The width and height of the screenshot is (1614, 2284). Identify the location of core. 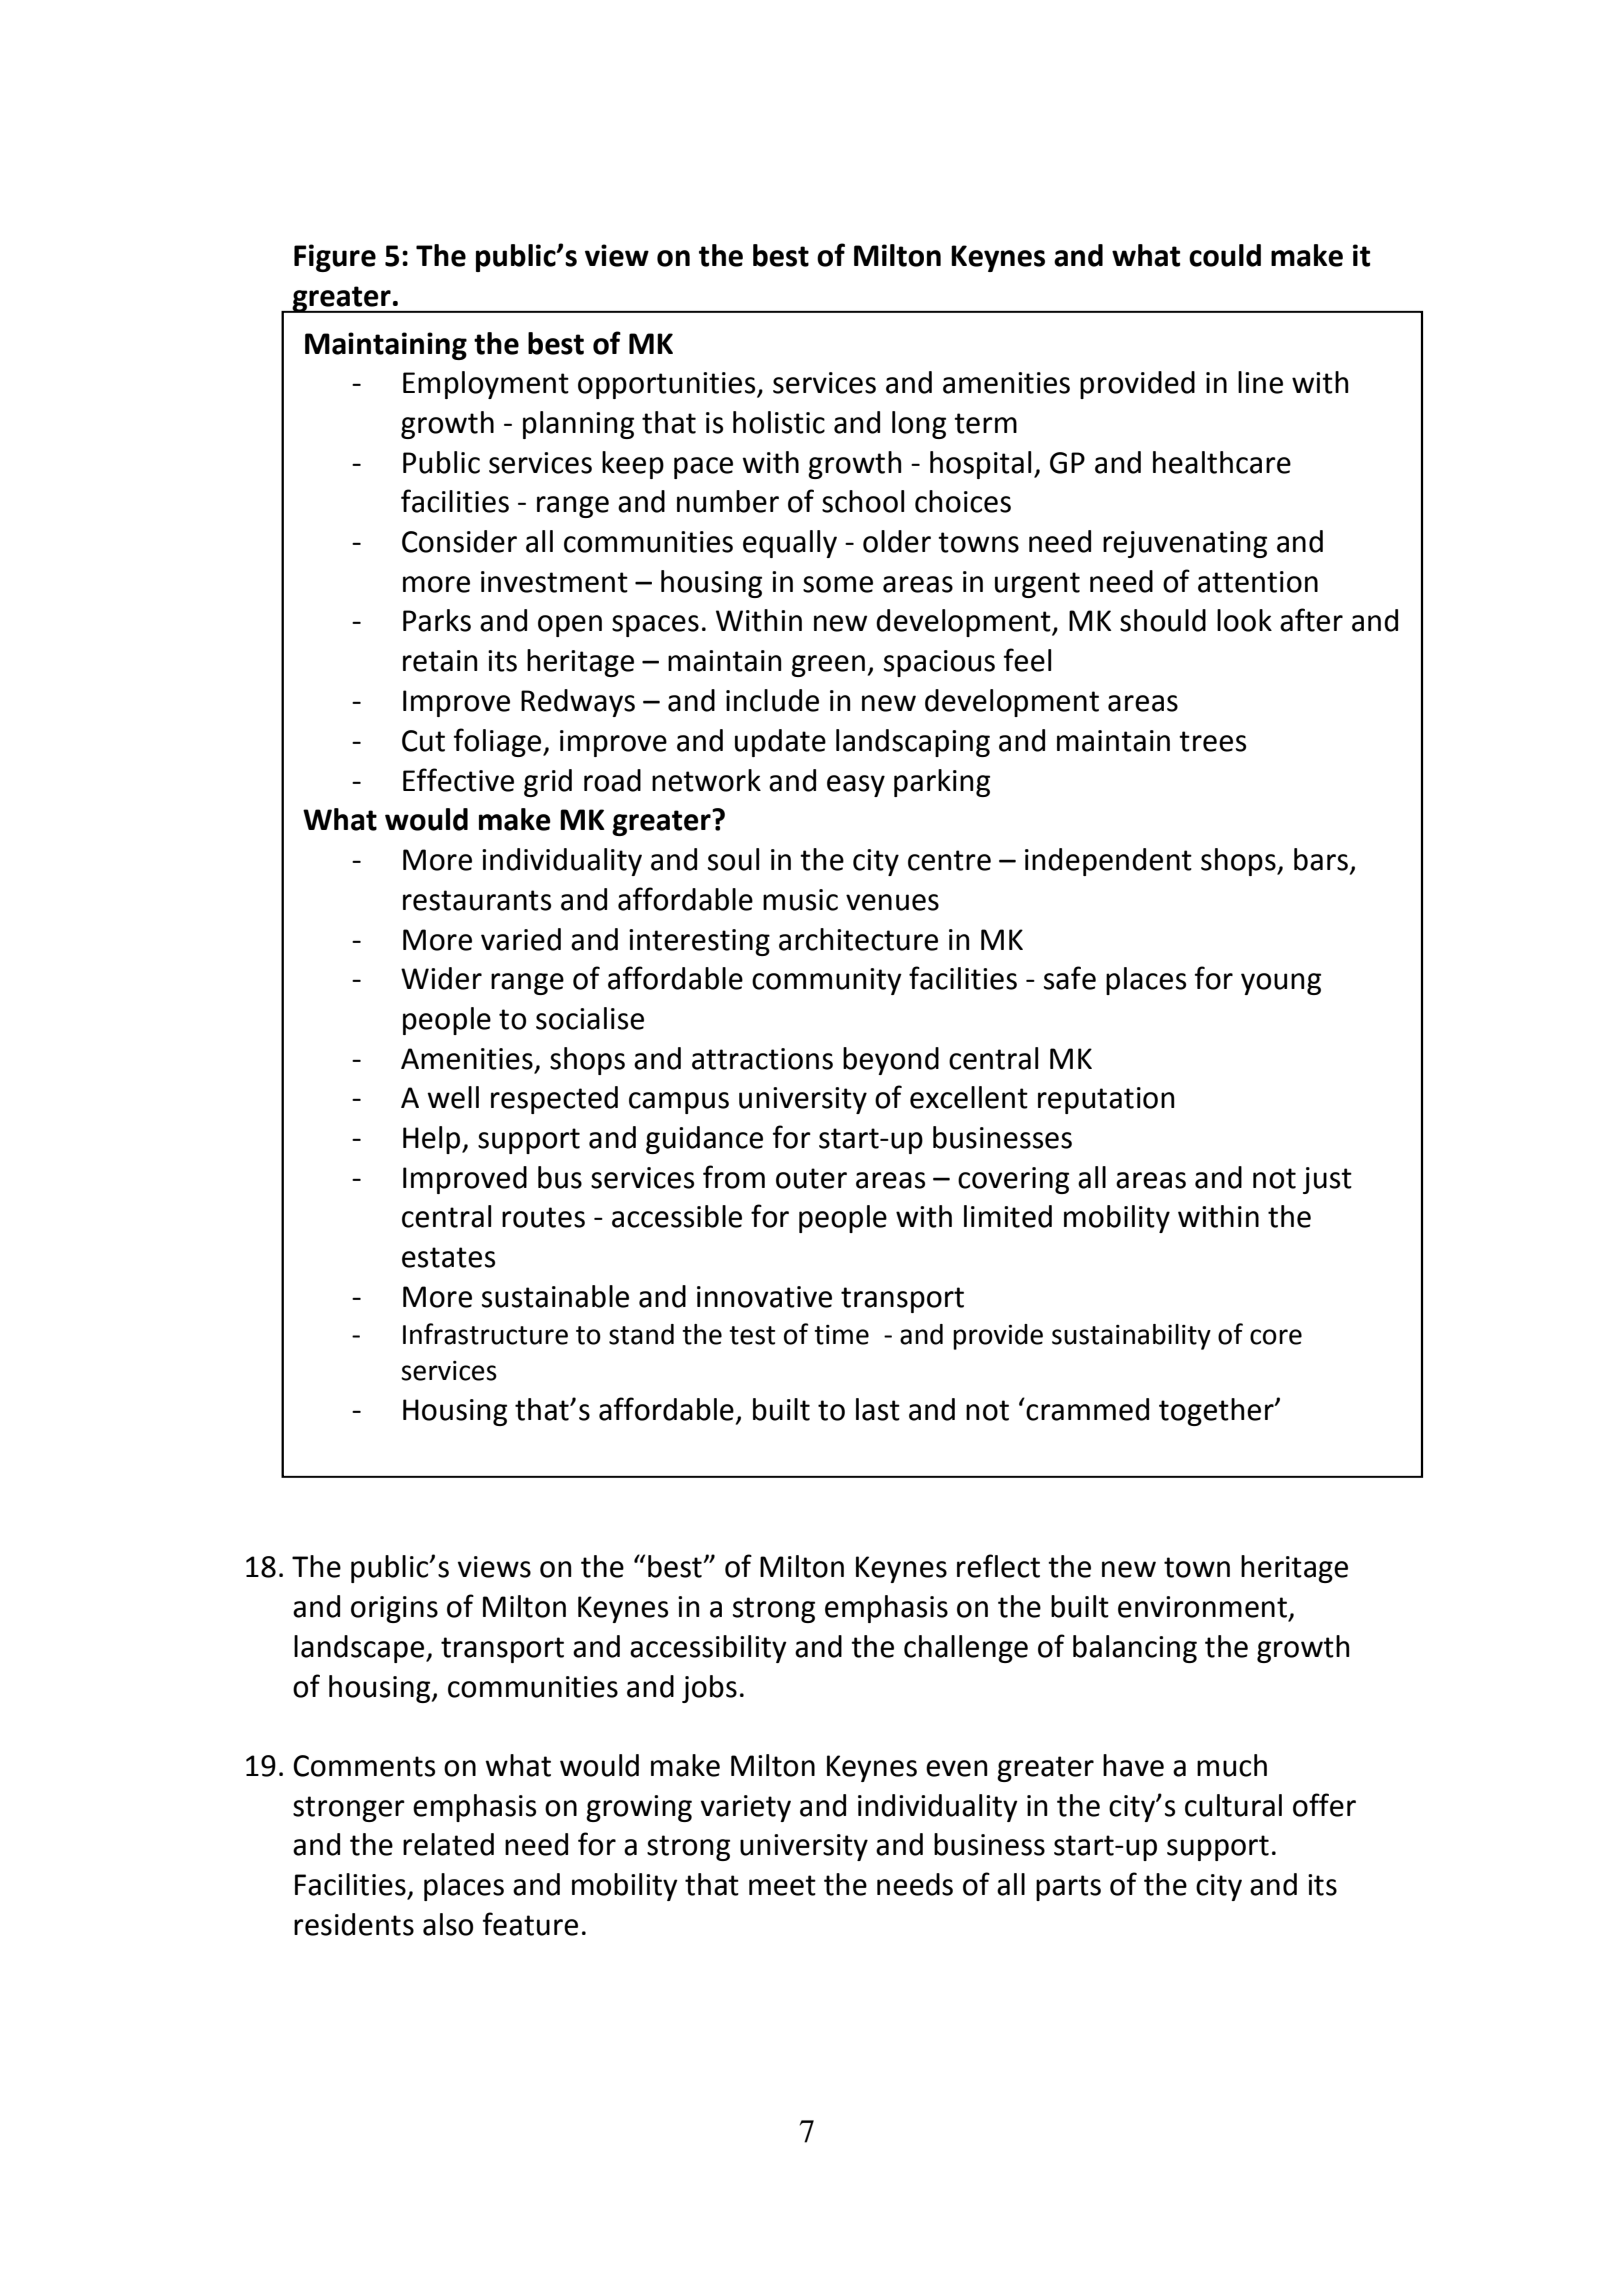
(1276, 1337).
